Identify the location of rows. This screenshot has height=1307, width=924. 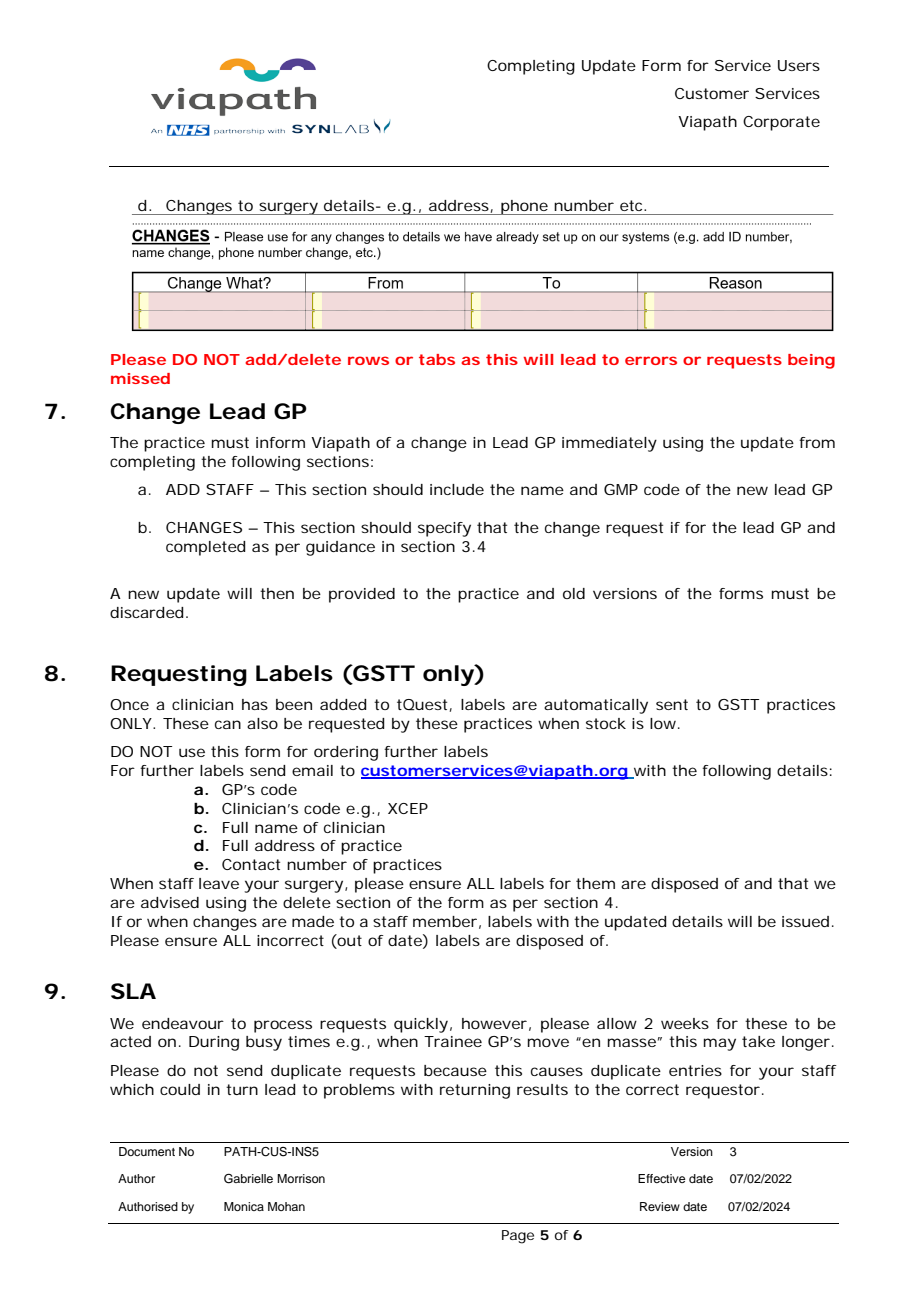
(368, 360).
